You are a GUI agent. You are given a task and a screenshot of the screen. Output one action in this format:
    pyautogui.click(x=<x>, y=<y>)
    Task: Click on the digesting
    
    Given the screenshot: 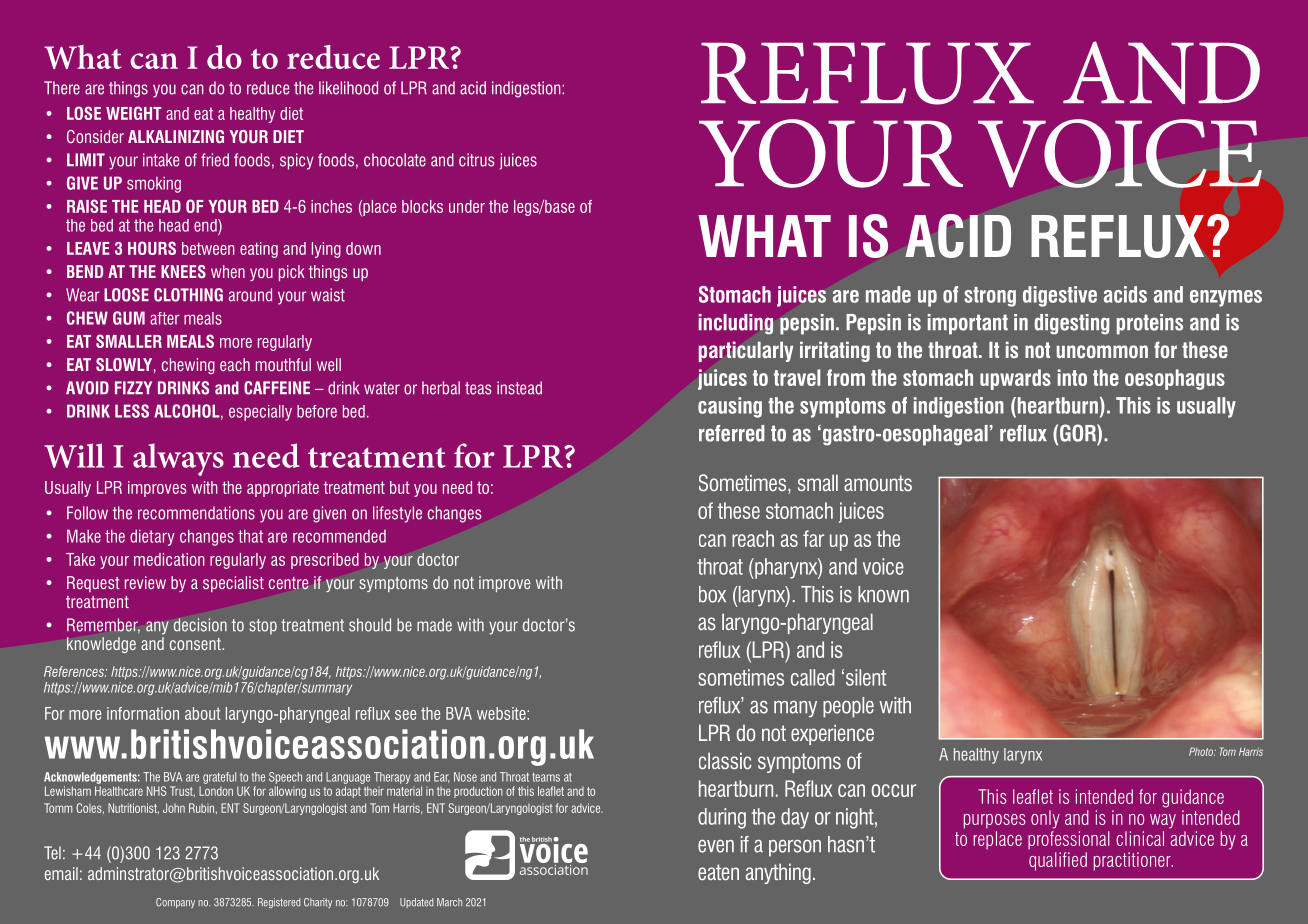 What is the action you would take?
    pyautogui.click(x=1072, y=324)
